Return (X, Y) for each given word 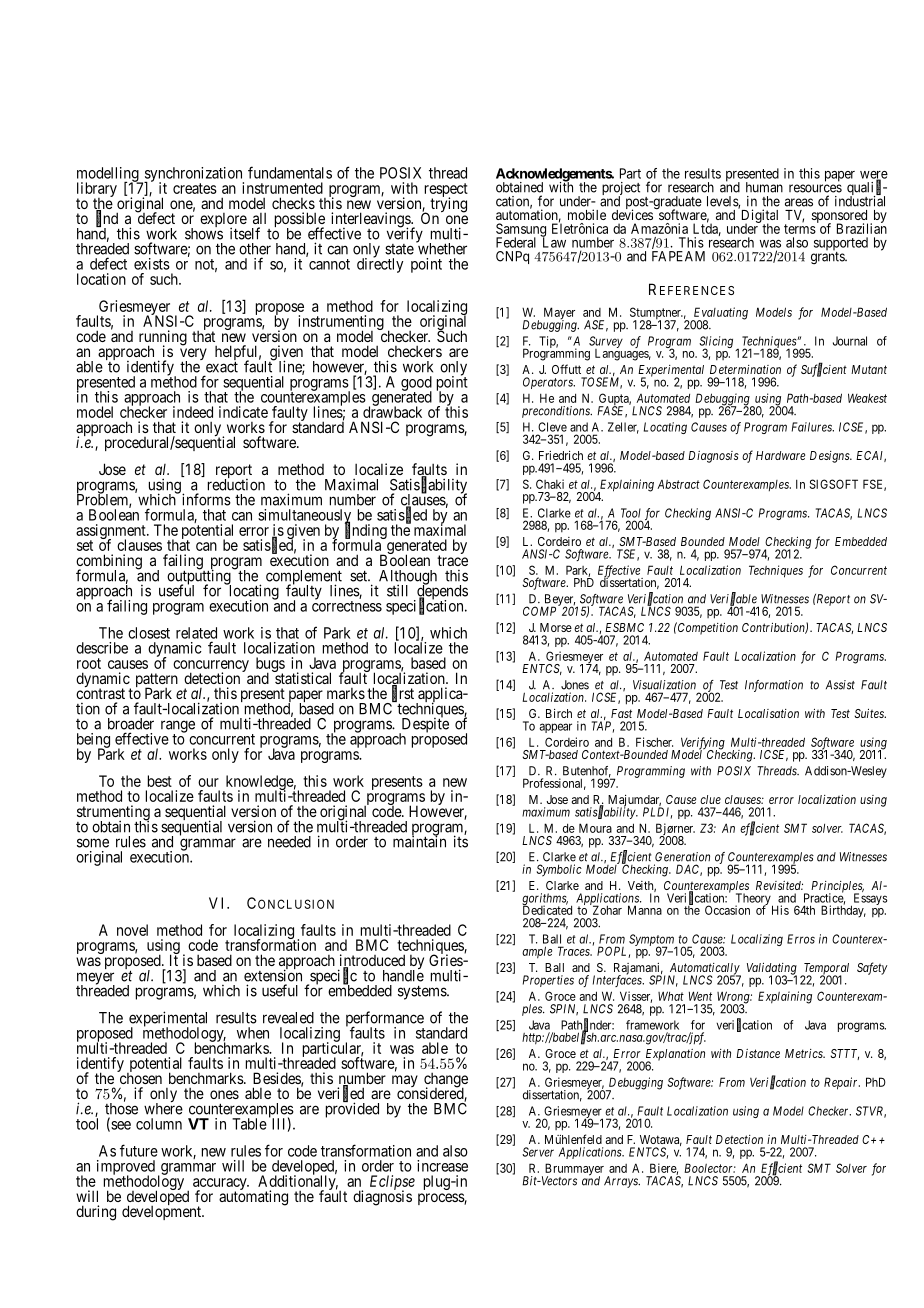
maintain (419, 841)
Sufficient (824, 370)
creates (195, 188)
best (160, 781)
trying (447, 205)
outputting (200, 577)
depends (441, 592)
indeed (193, 412)
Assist (840, 685)
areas (799, 202)
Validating (772, 970)
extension (273, 975)
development (163, 1212)
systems (423, 992)
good (416, 384)
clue (710, 799)
